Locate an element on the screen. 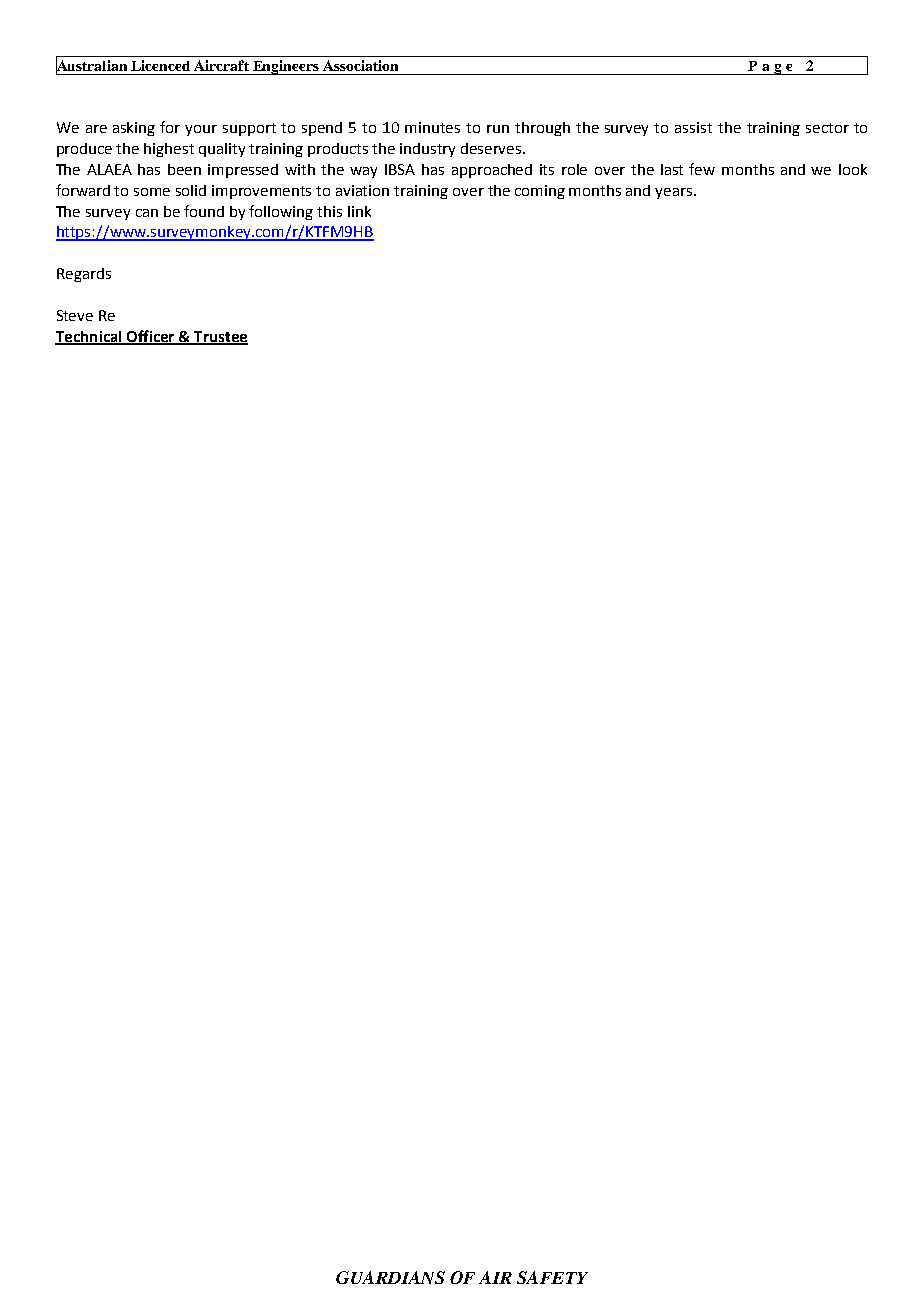 The width and height of the screenshot is (924, 1309). Officer is located at coordinates (151, 337).
